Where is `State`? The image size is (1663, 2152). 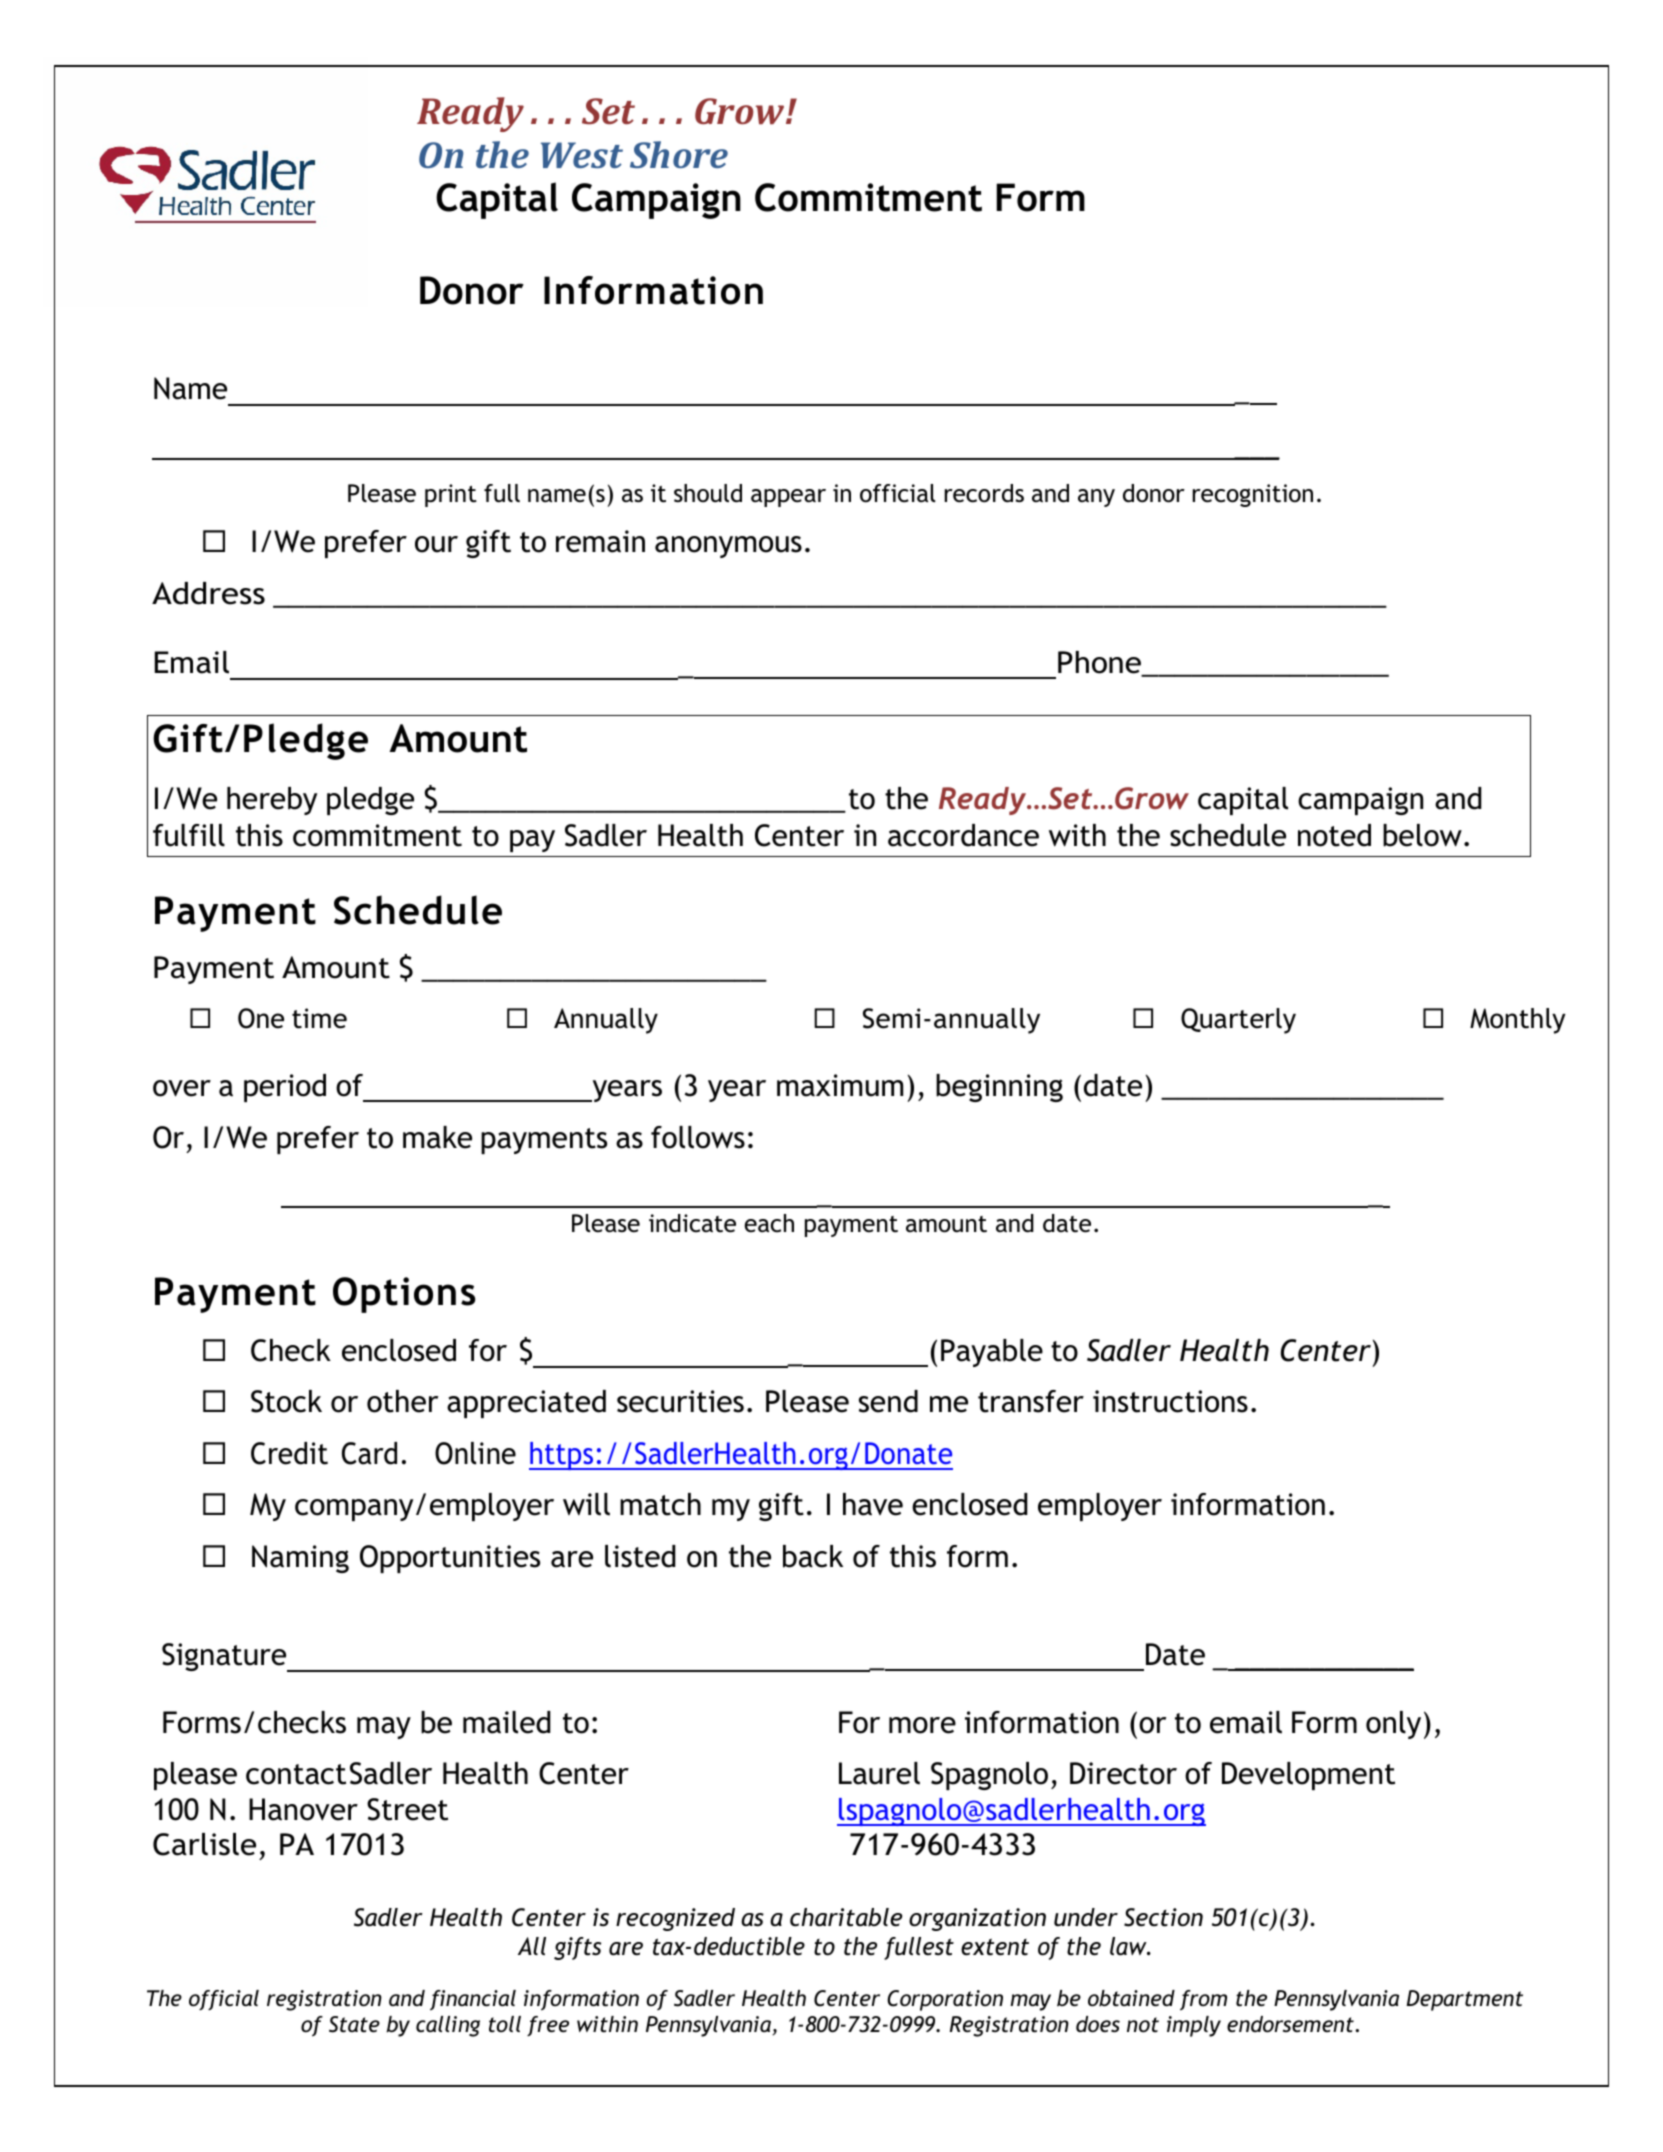
State is located at coordinates (354, 2024).
